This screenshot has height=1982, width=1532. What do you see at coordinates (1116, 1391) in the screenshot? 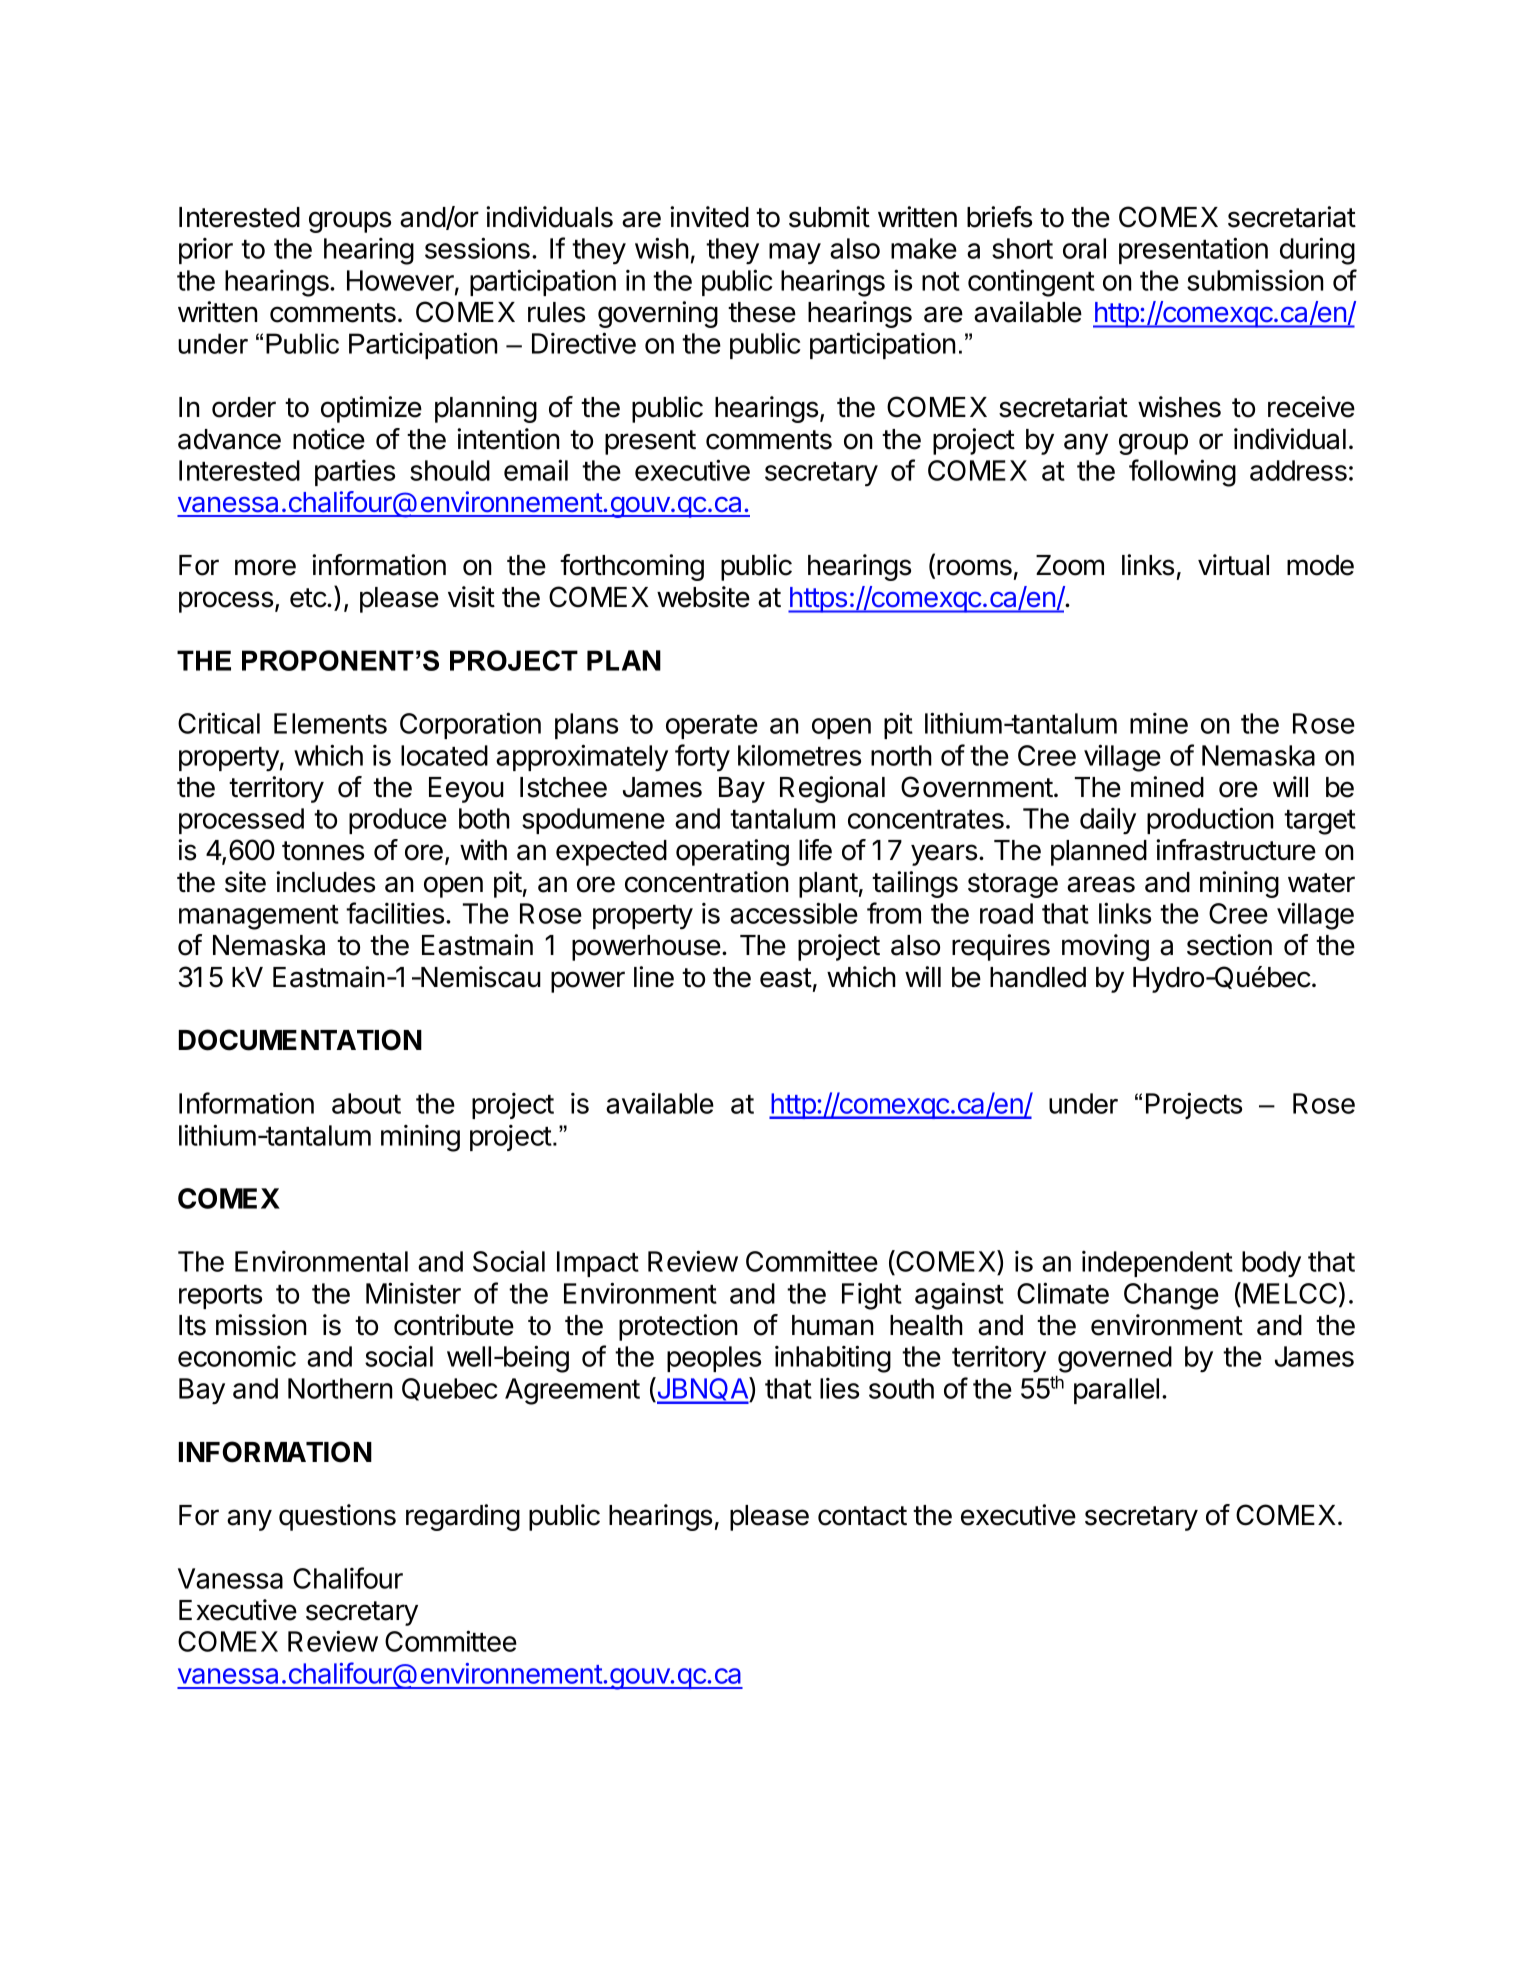
I see `parallel` at bounding box center [1116, 1391].
